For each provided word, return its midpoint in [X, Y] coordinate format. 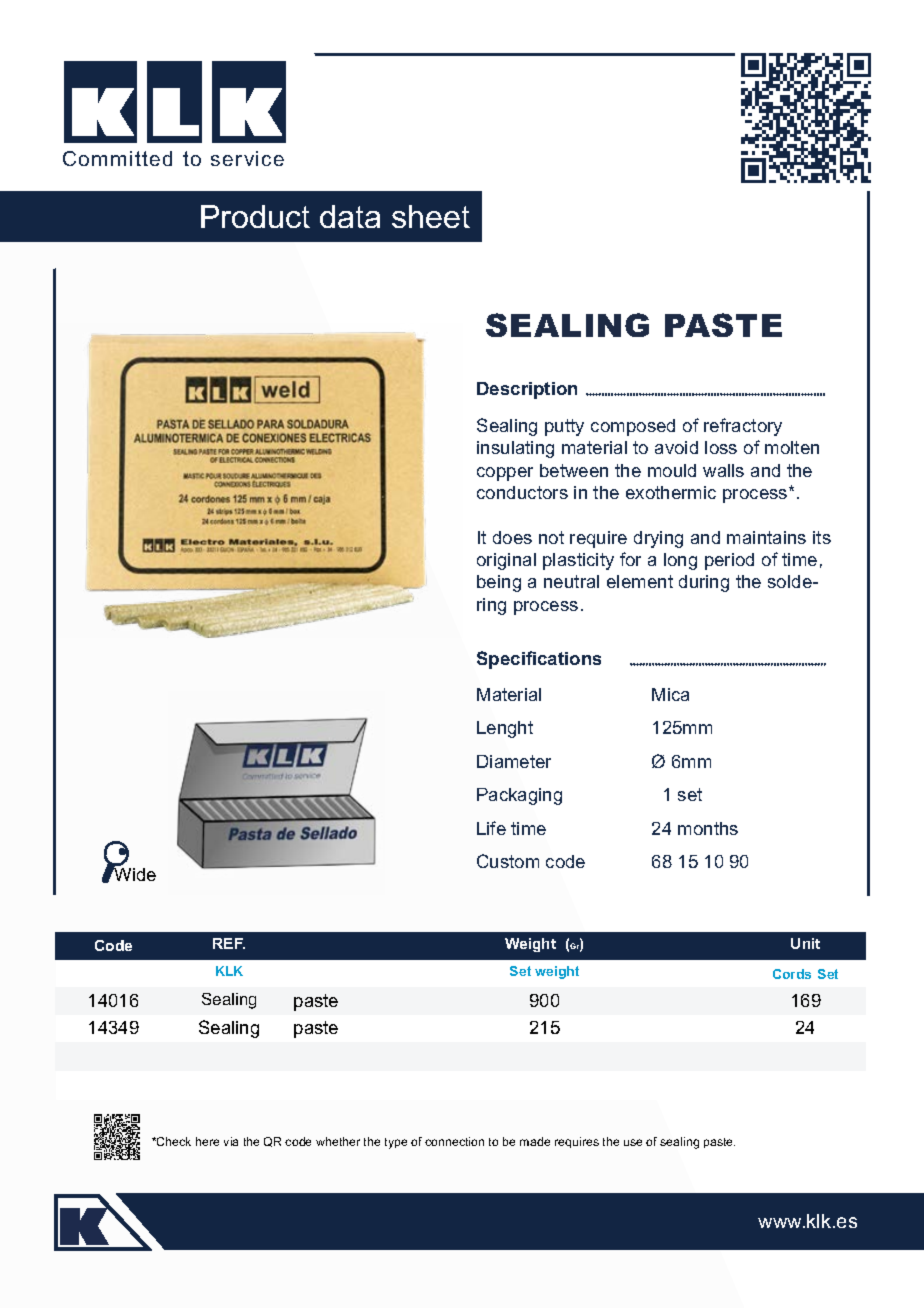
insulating [515, 449]
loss [721, 447]
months [708, 828]
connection [454, 1141]
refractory [743, 427]
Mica [670, 694]
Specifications [539, 660]
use [633, 1142]
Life [491, 828]
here [207, 1141]
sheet [431, 216]
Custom [508, 861]
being [499, 583]
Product [255, 216]
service [247, 158]
